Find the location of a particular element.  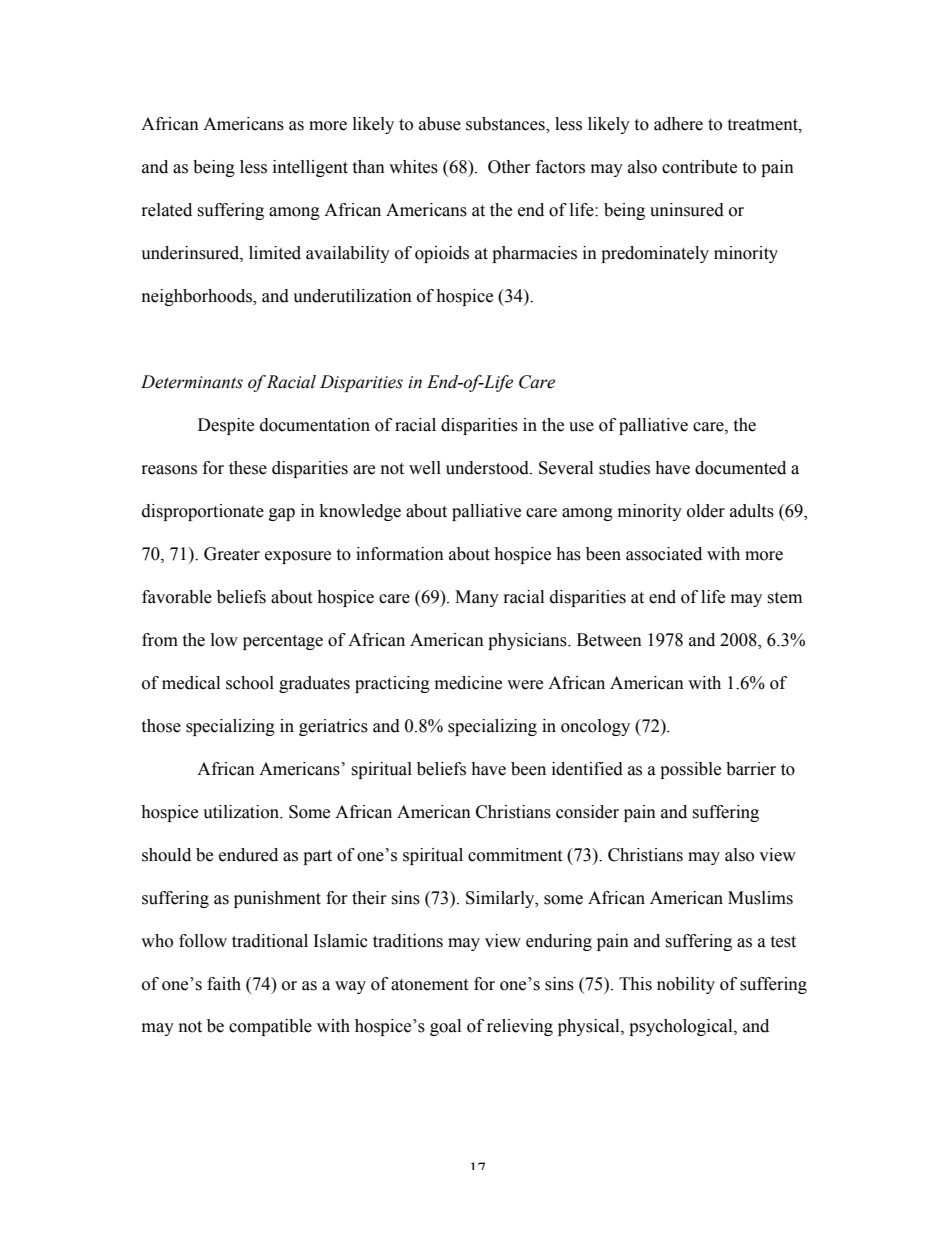

understood is located at coordinates (488, 468).
